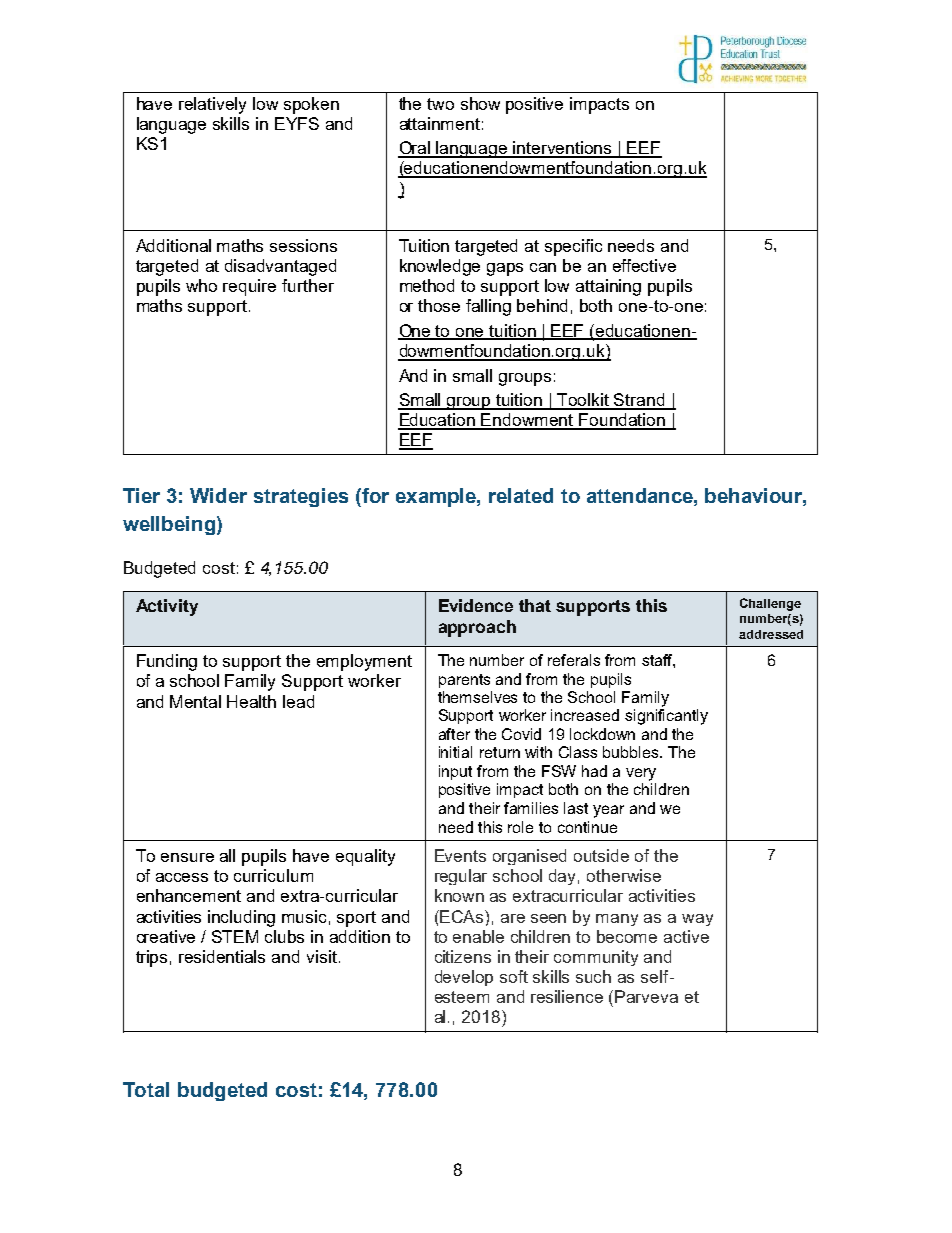 Image resolution: width=952 pixels, height=1233 pixels. I want to click on initial, so click(455, 752).
